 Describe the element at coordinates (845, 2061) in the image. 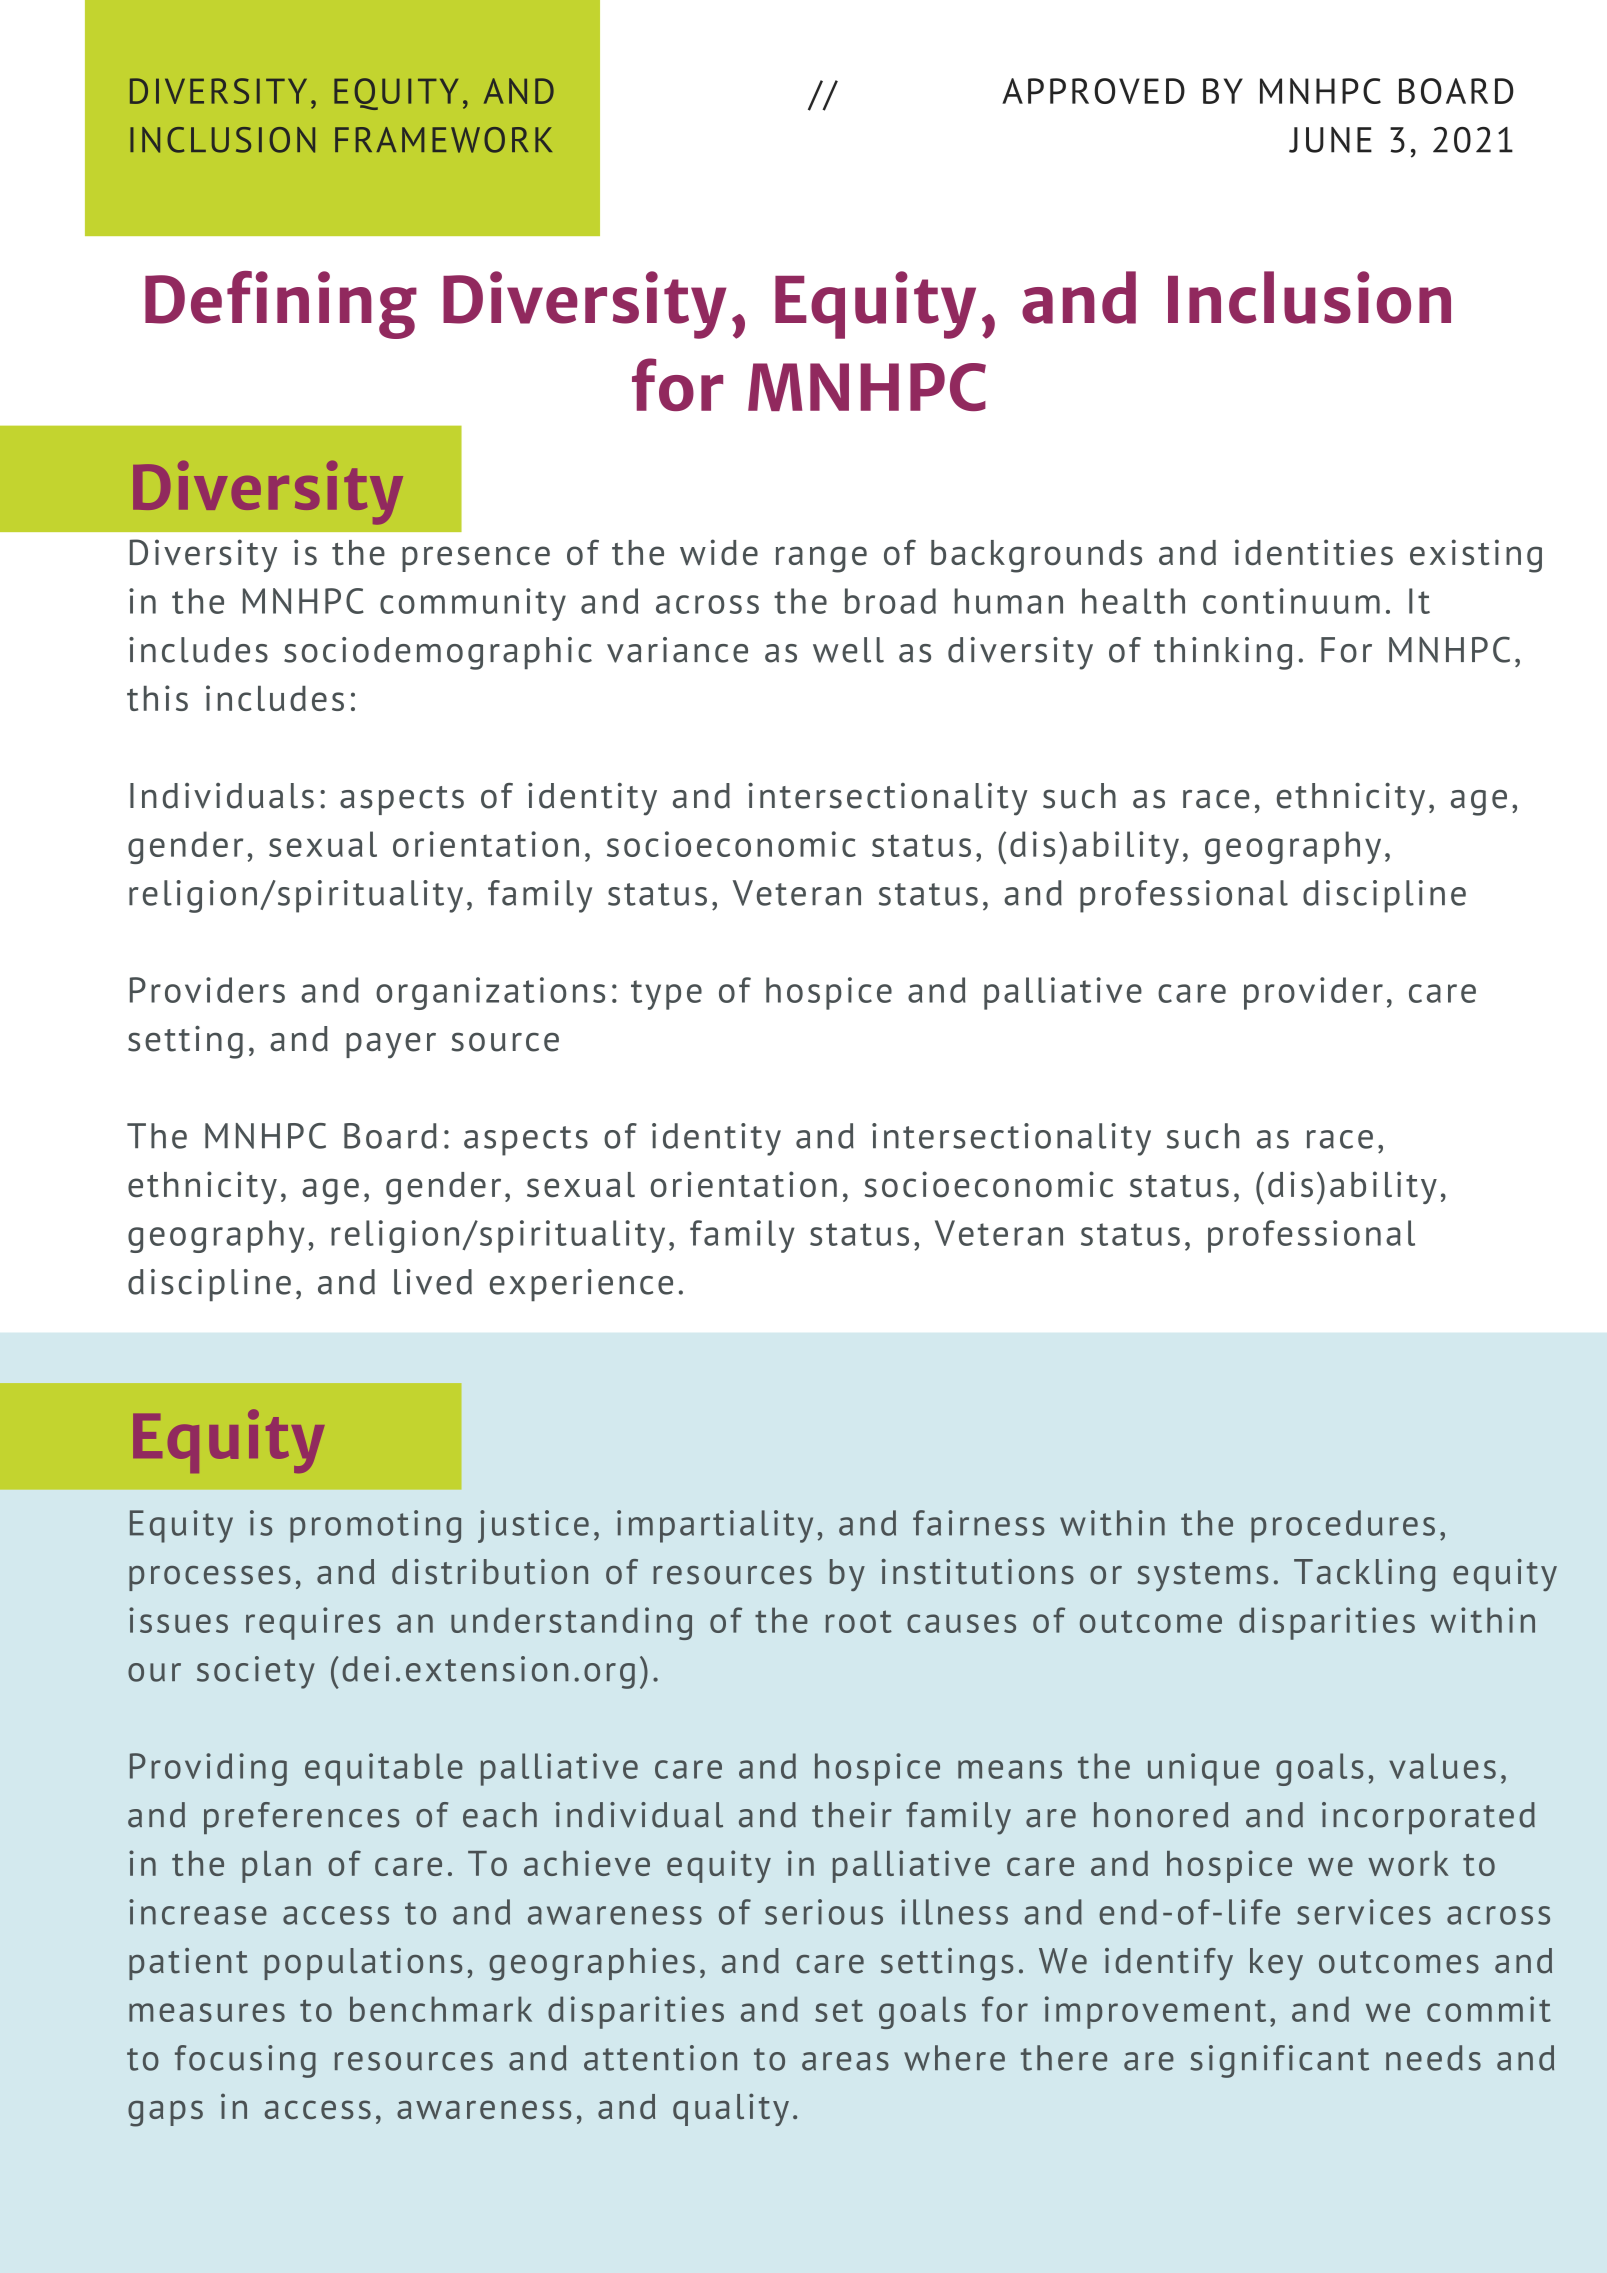

I see `areas` at that location.
